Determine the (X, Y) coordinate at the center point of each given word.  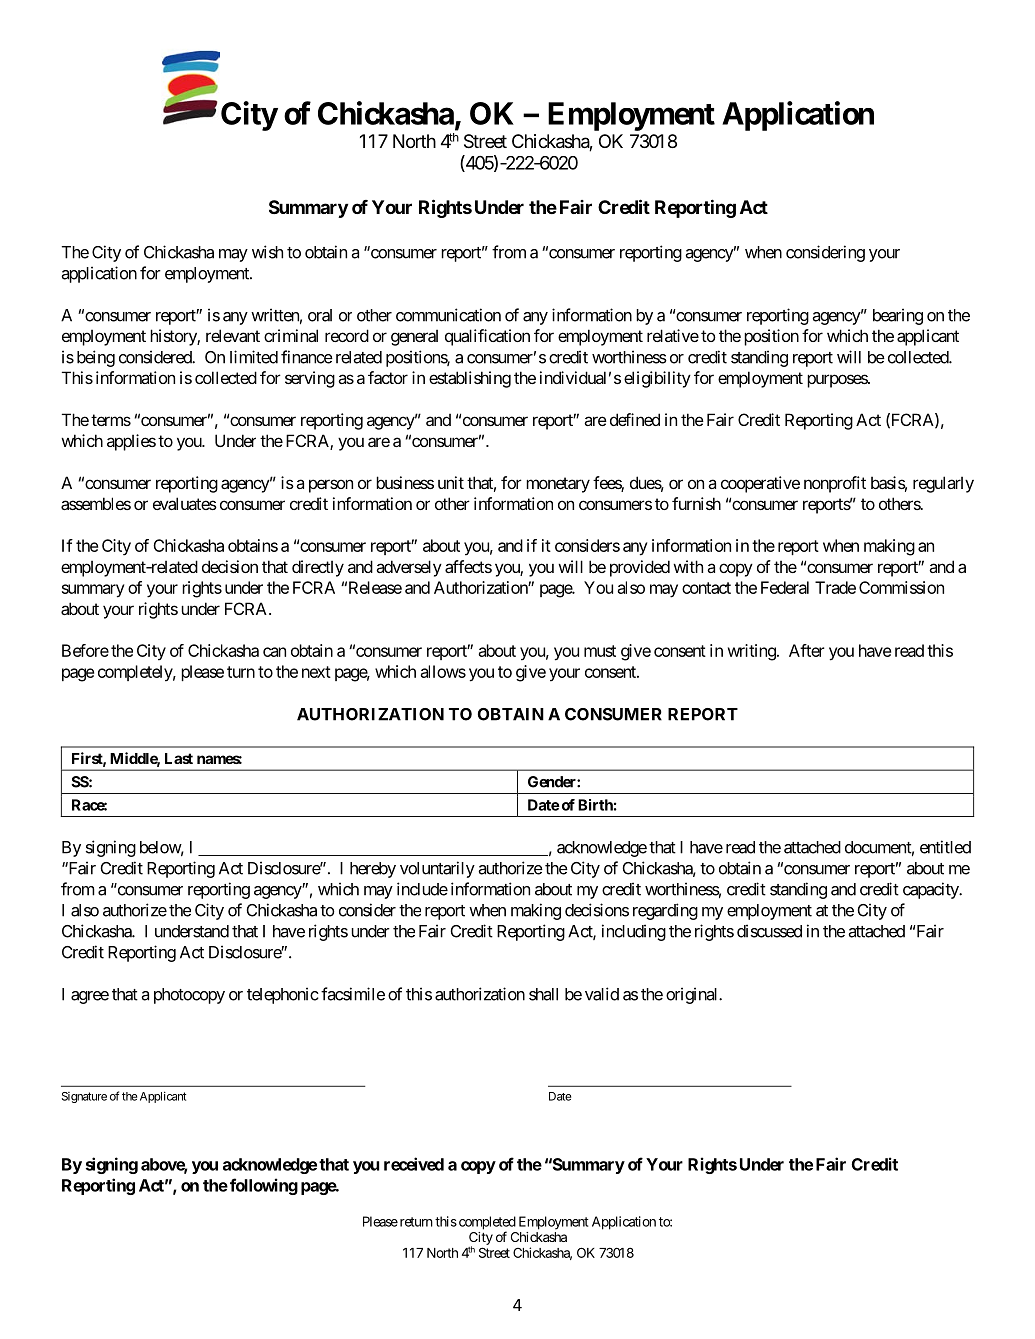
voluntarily (437, 869)
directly (318, 568)
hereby (373, 870)
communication (448, 315)
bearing (898, 316)
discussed (769, 931)
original (693, 995)
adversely (409, 568)
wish (267, 252)
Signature (84, 1097)
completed (486, 1224)
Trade (835, 587)
